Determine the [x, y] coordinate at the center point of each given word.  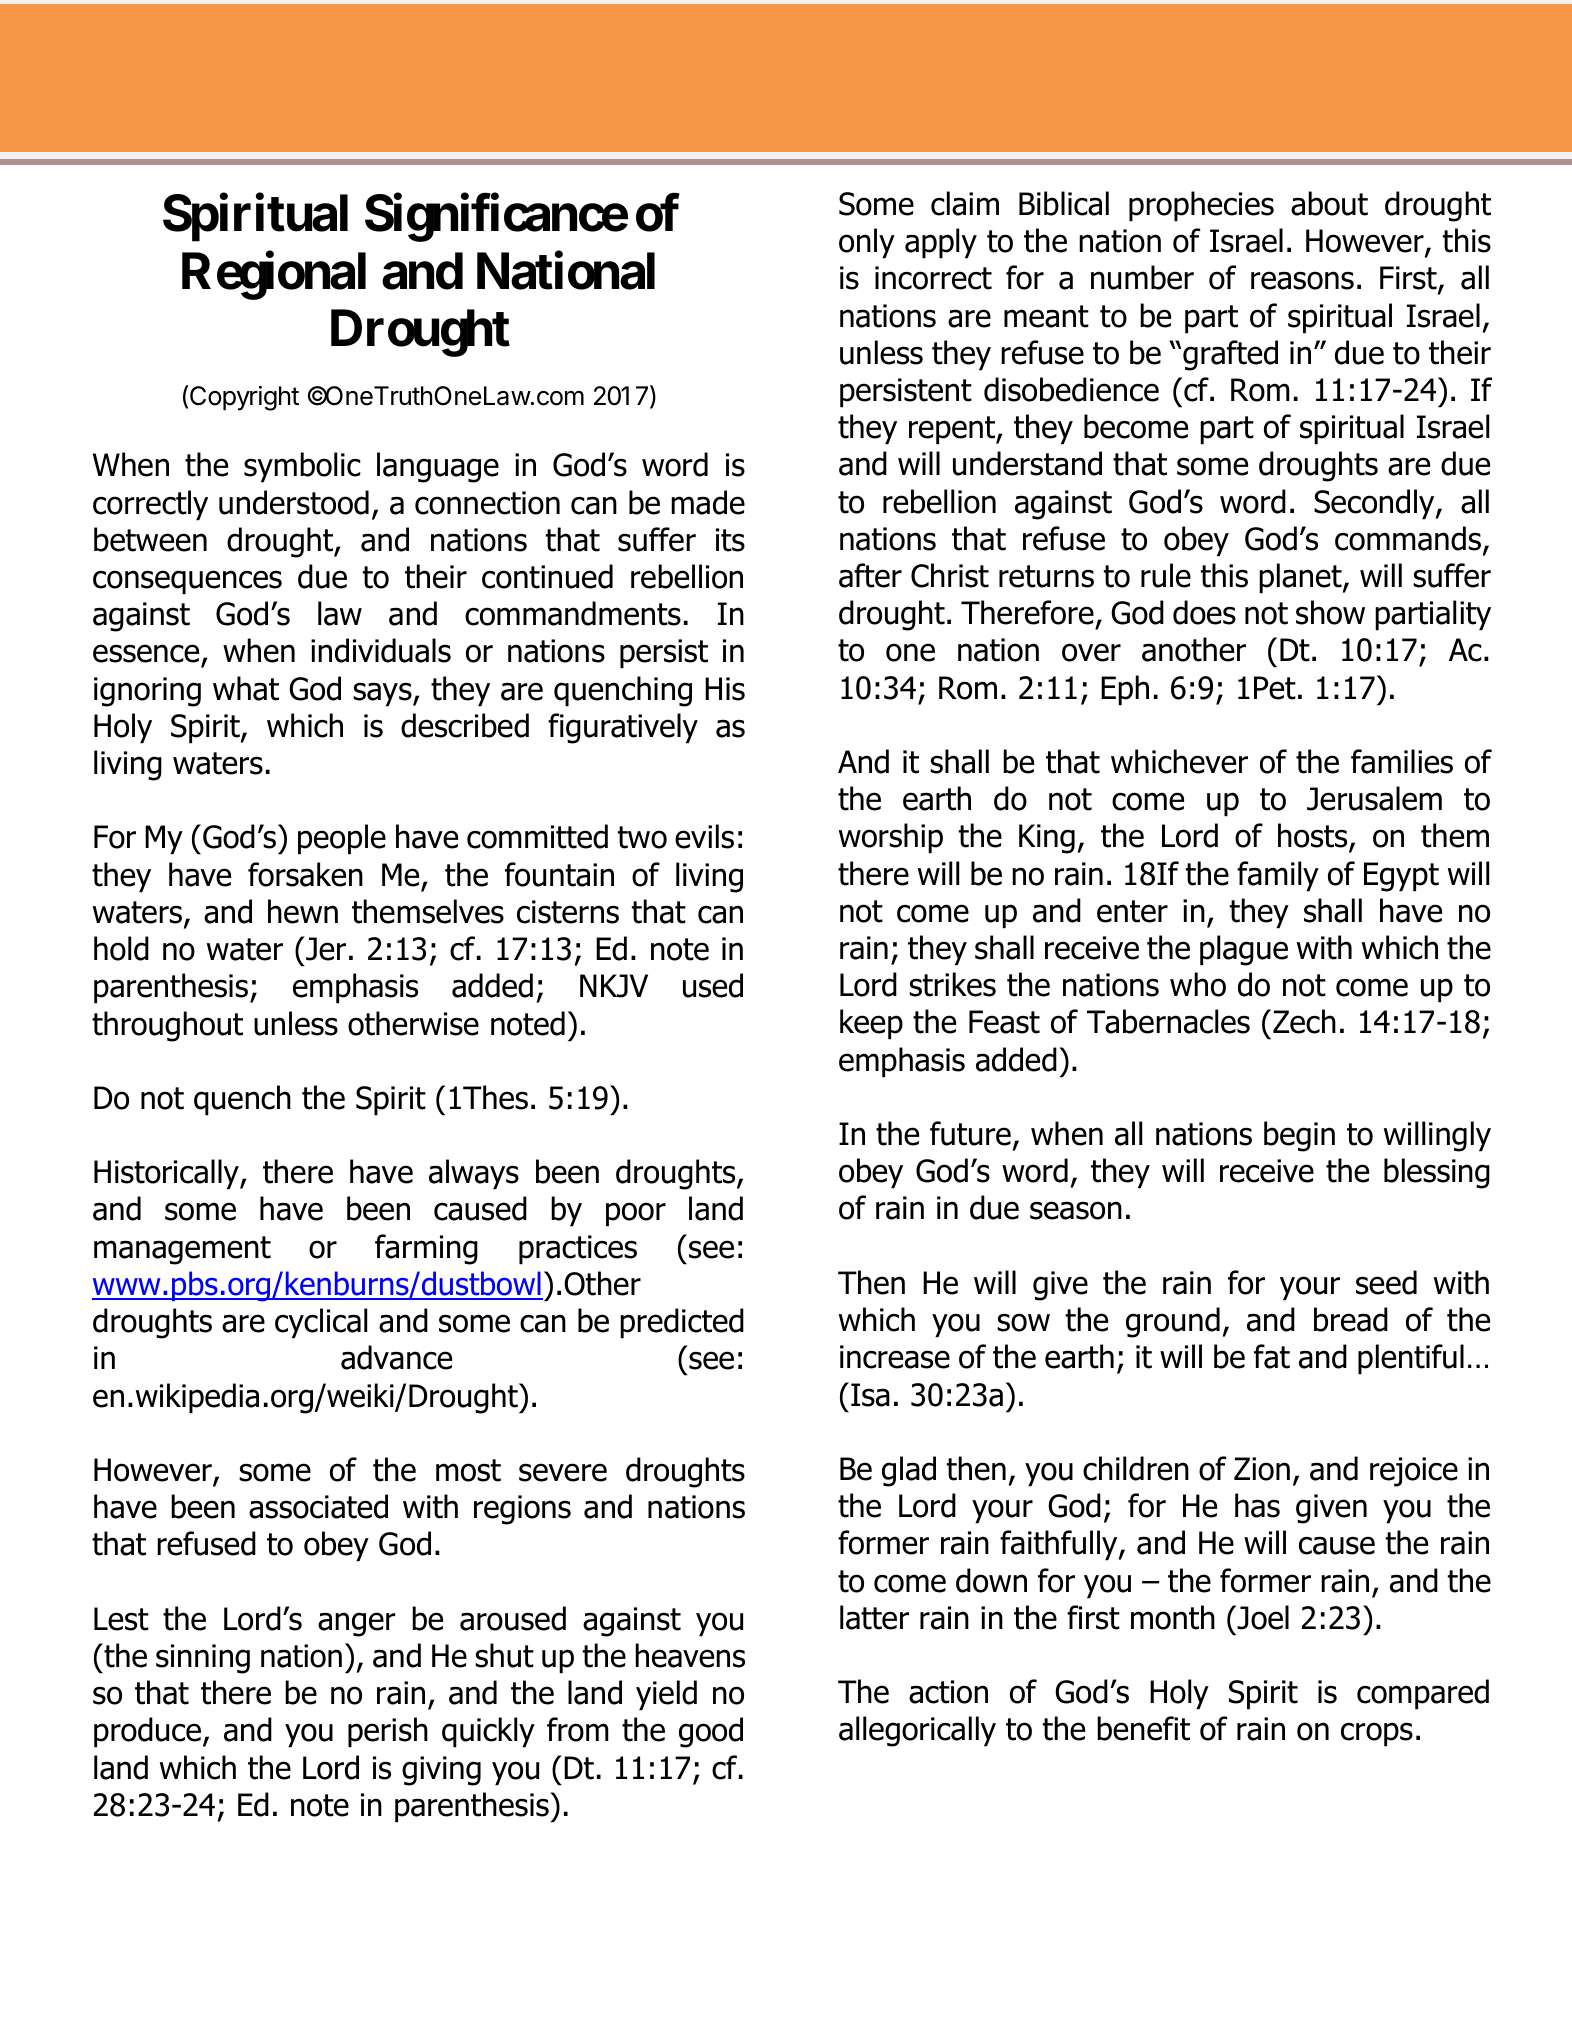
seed [1386, 1282]
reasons [1302, 280]
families [1402, 761]
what [246, 688]
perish [388, 1732]
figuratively [623, 728]
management [182, 1250]
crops [1377, 1734]
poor [636, 1214]
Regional [274, 276]
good [711, 1732]
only [867, 243]
